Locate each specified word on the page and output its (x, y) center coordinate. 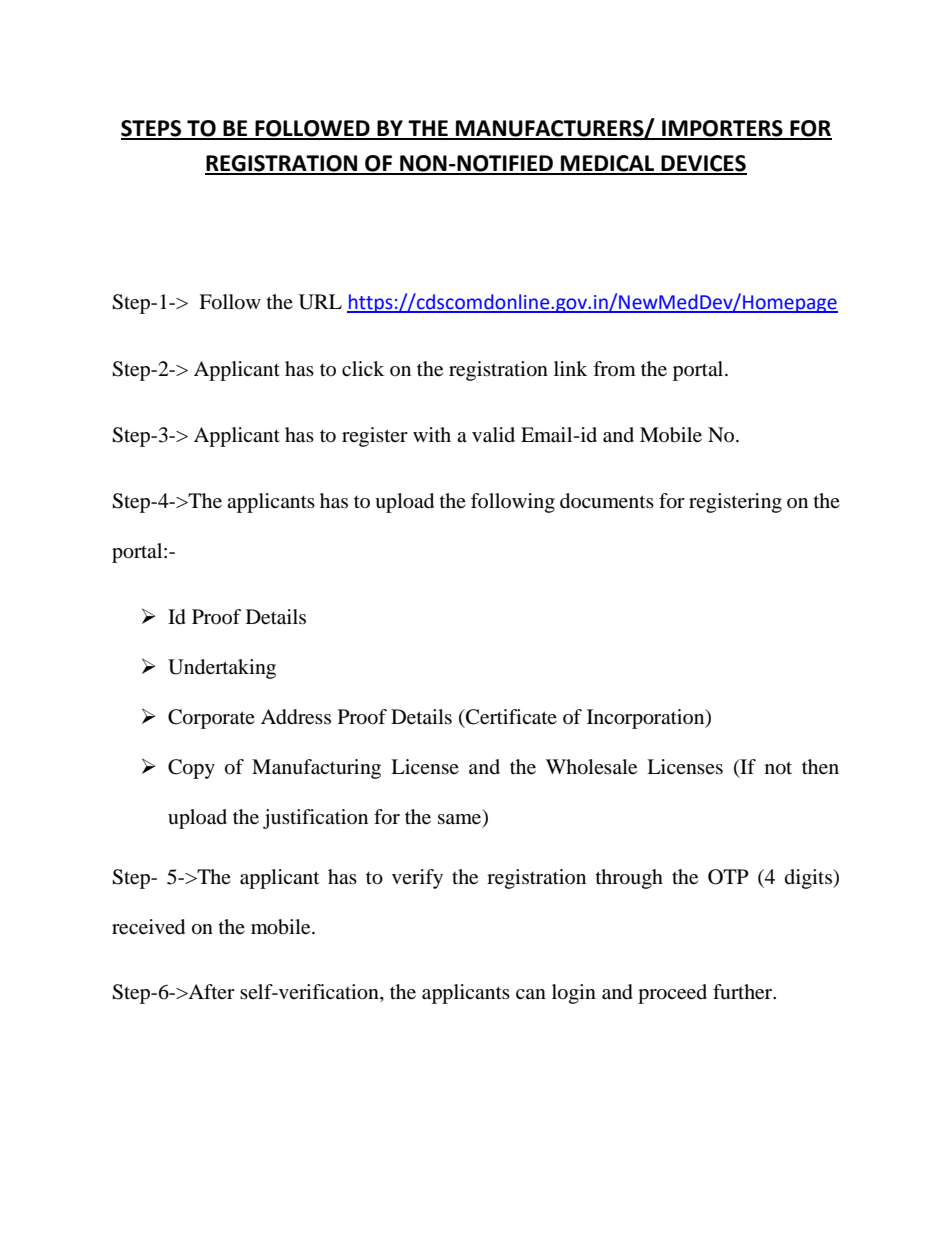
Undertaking (222, 669)
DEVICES (703, 164)
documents (607, 501)
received (148, 927)
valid (493, 435)
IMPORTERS (722, 129)
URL (320, 302)
